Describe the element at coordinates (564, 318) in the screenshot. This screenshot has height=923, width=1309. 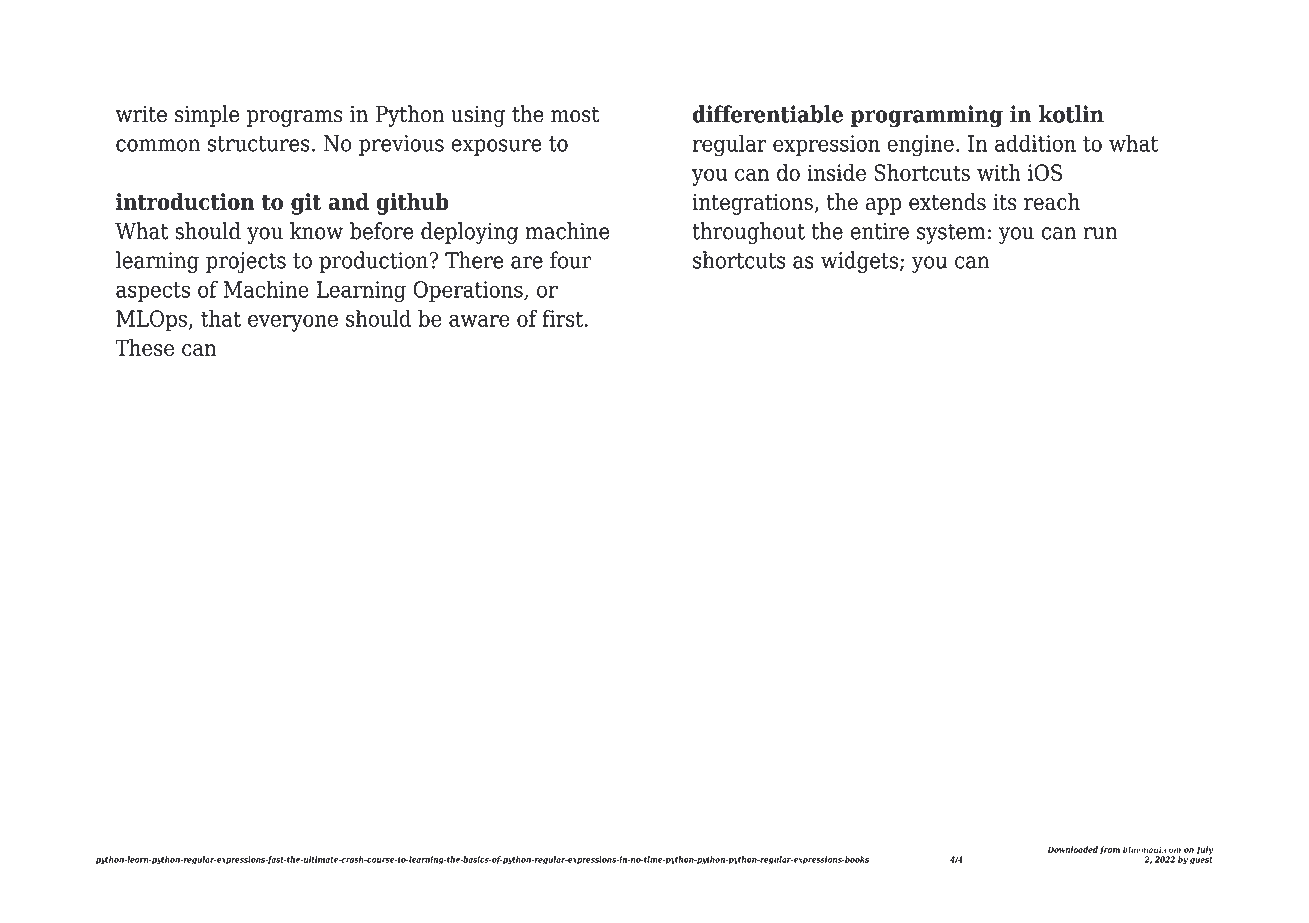
I see `first` at that location.
